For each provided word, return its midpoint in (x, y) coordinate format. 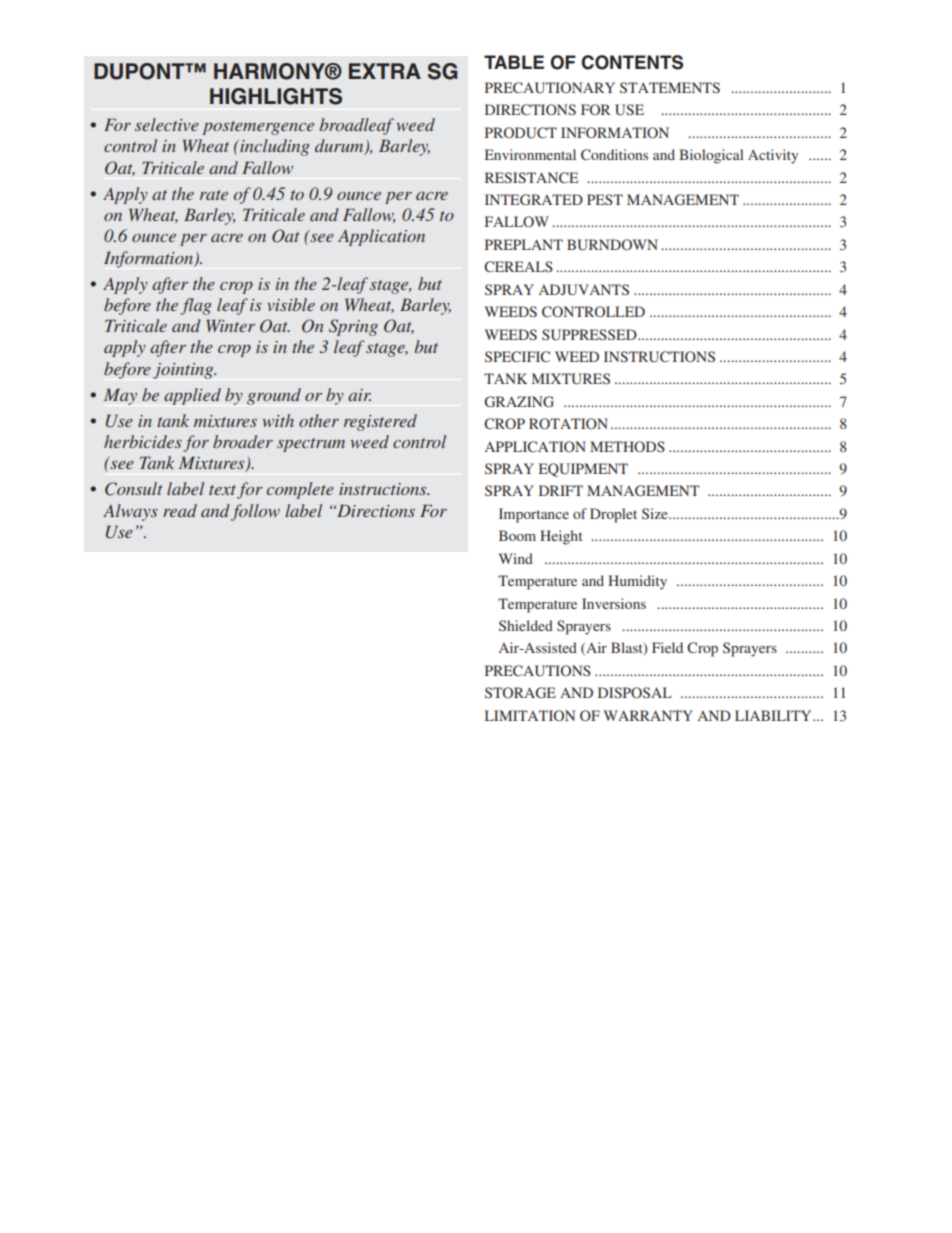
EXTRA (385, 71)
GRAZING (519, 401)
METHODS (627, 446)
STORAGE (520, 692)
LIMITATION (530, 715)
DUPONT (140, 71)
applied (192, 396)
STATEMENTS (670, 87)
